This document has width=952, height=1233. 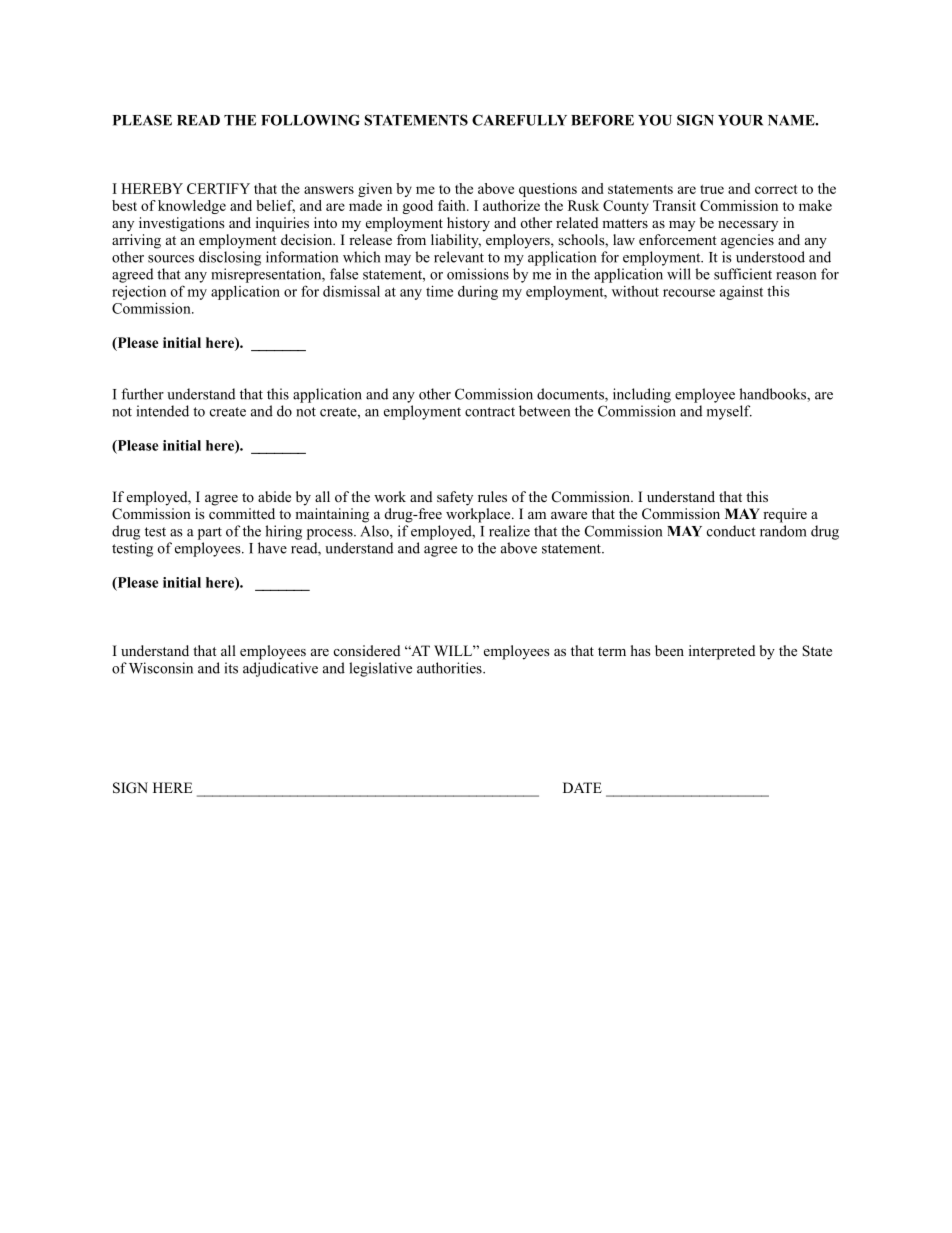 What do you see at coordinates (582, 787) in the document?
I see `DATE` at bounding box center [582, 787].
